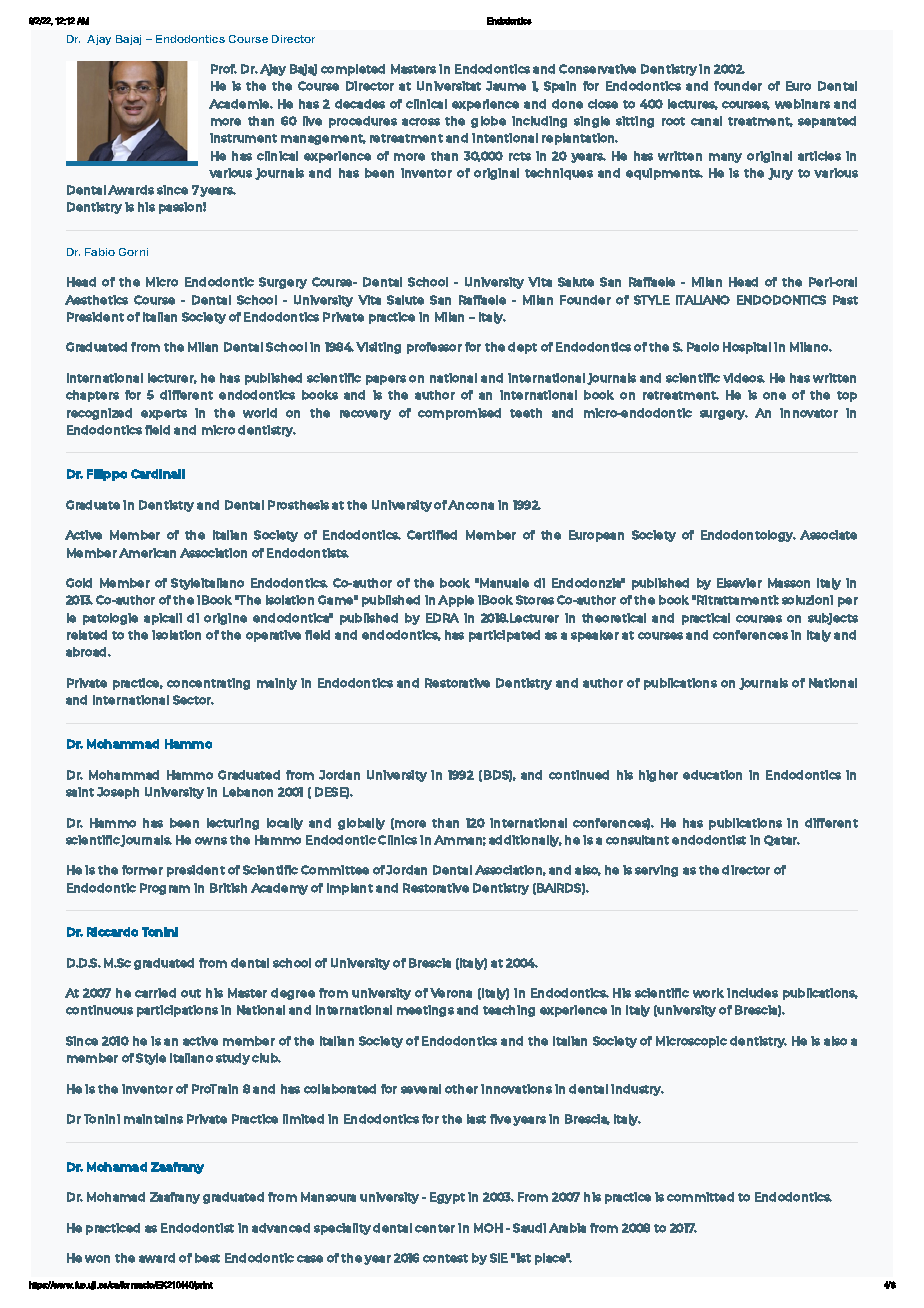  I want to click on former, so click(142, 870).
